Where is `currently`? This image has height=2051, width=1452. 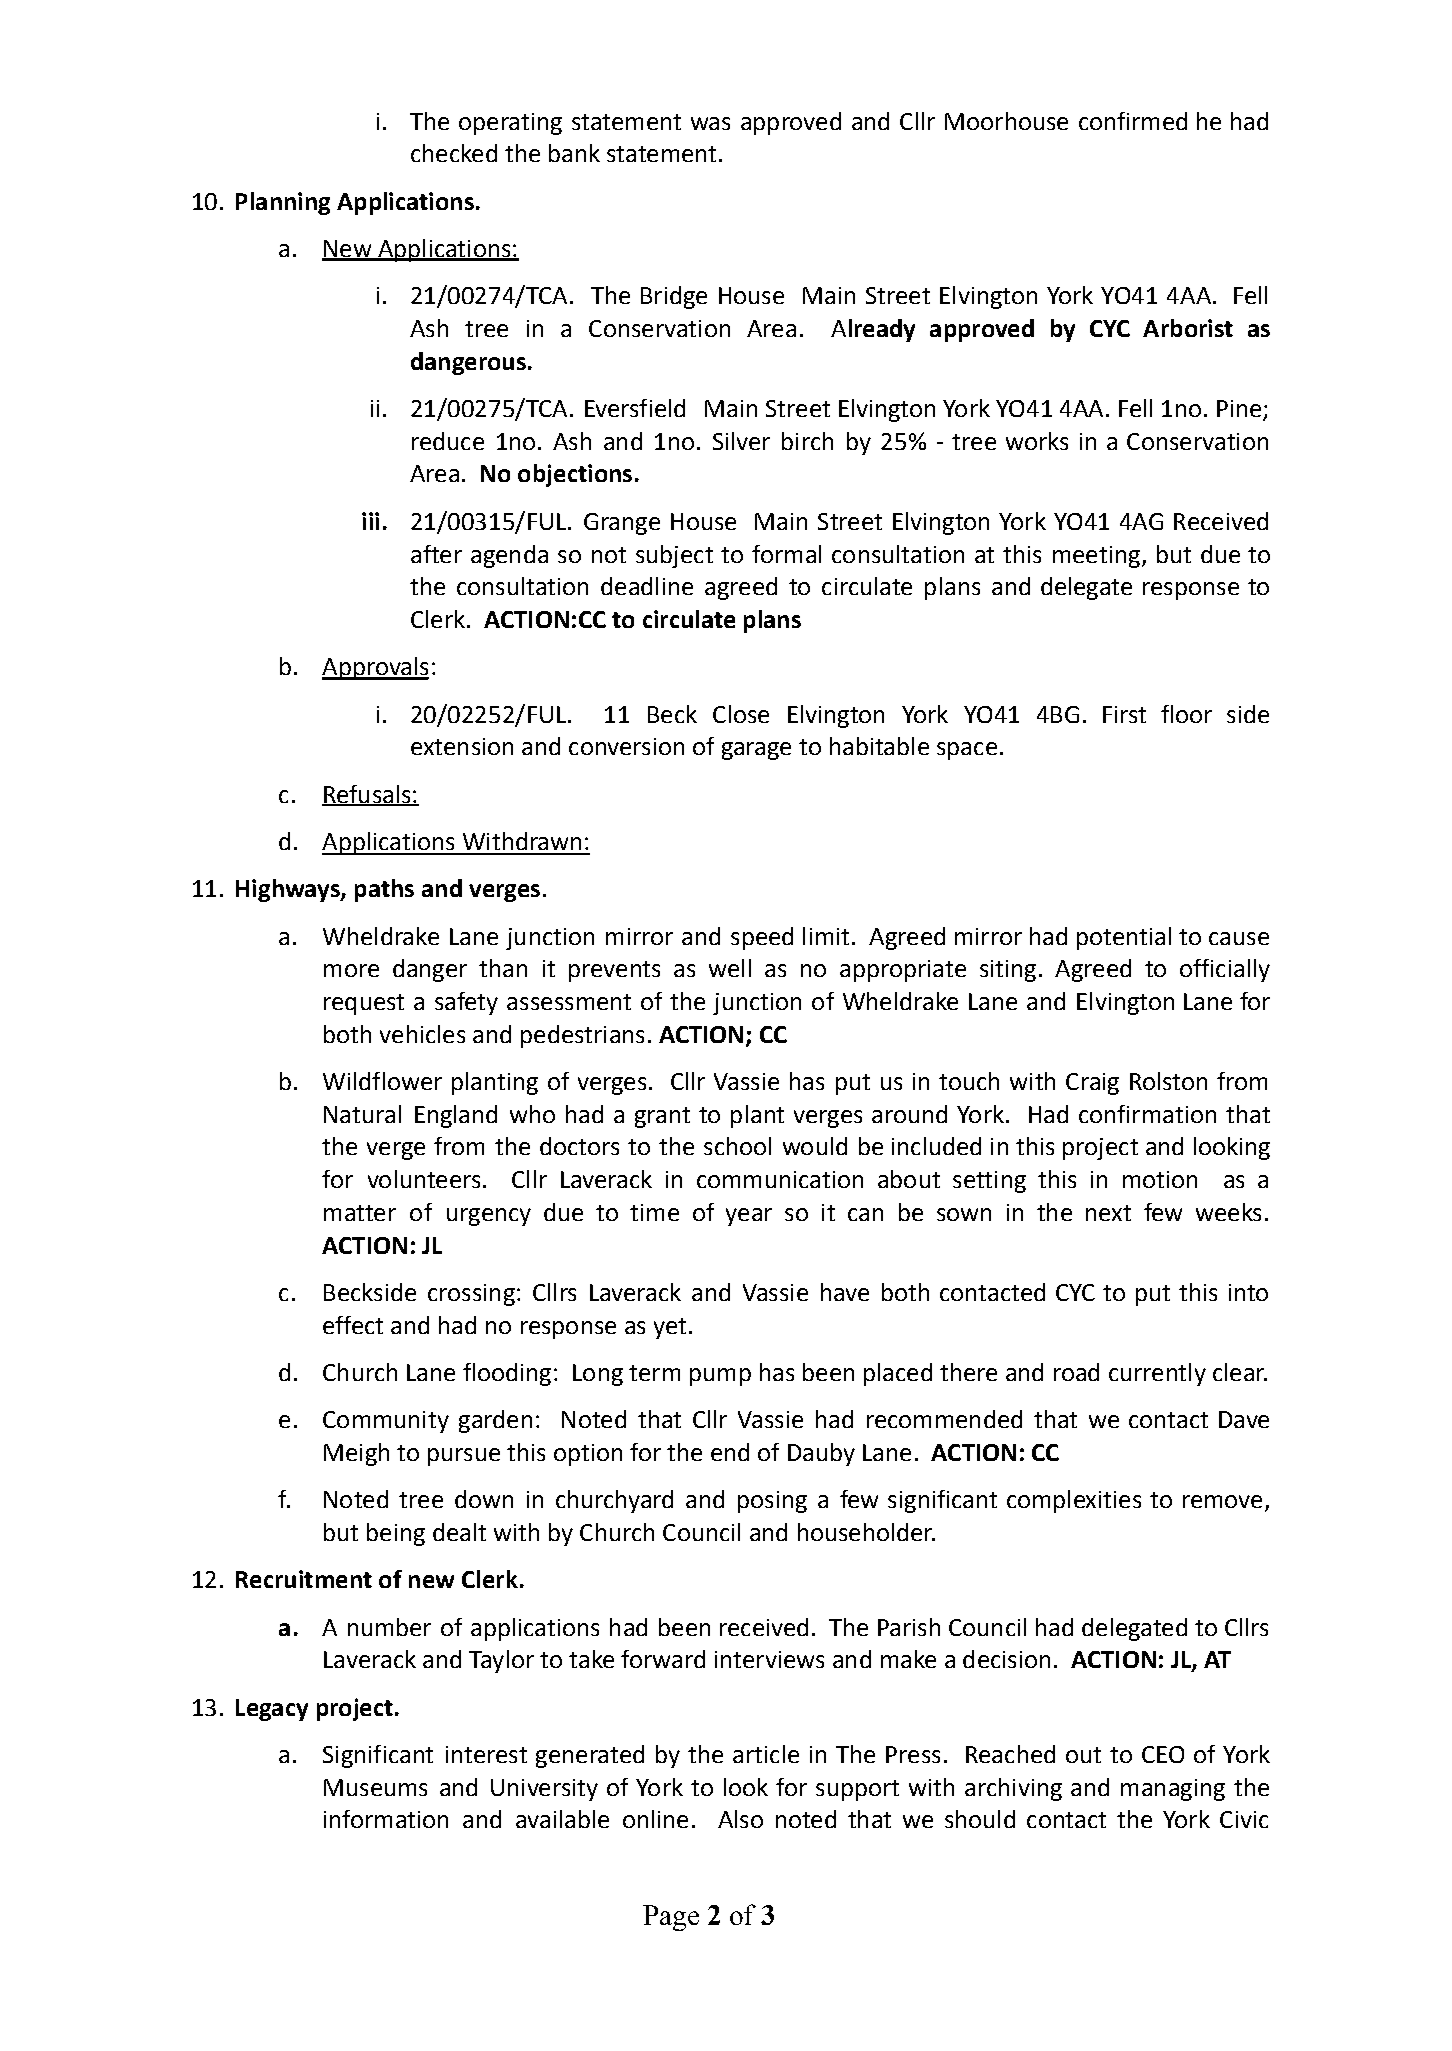
currently is located at coordinates (1157, 1374).
